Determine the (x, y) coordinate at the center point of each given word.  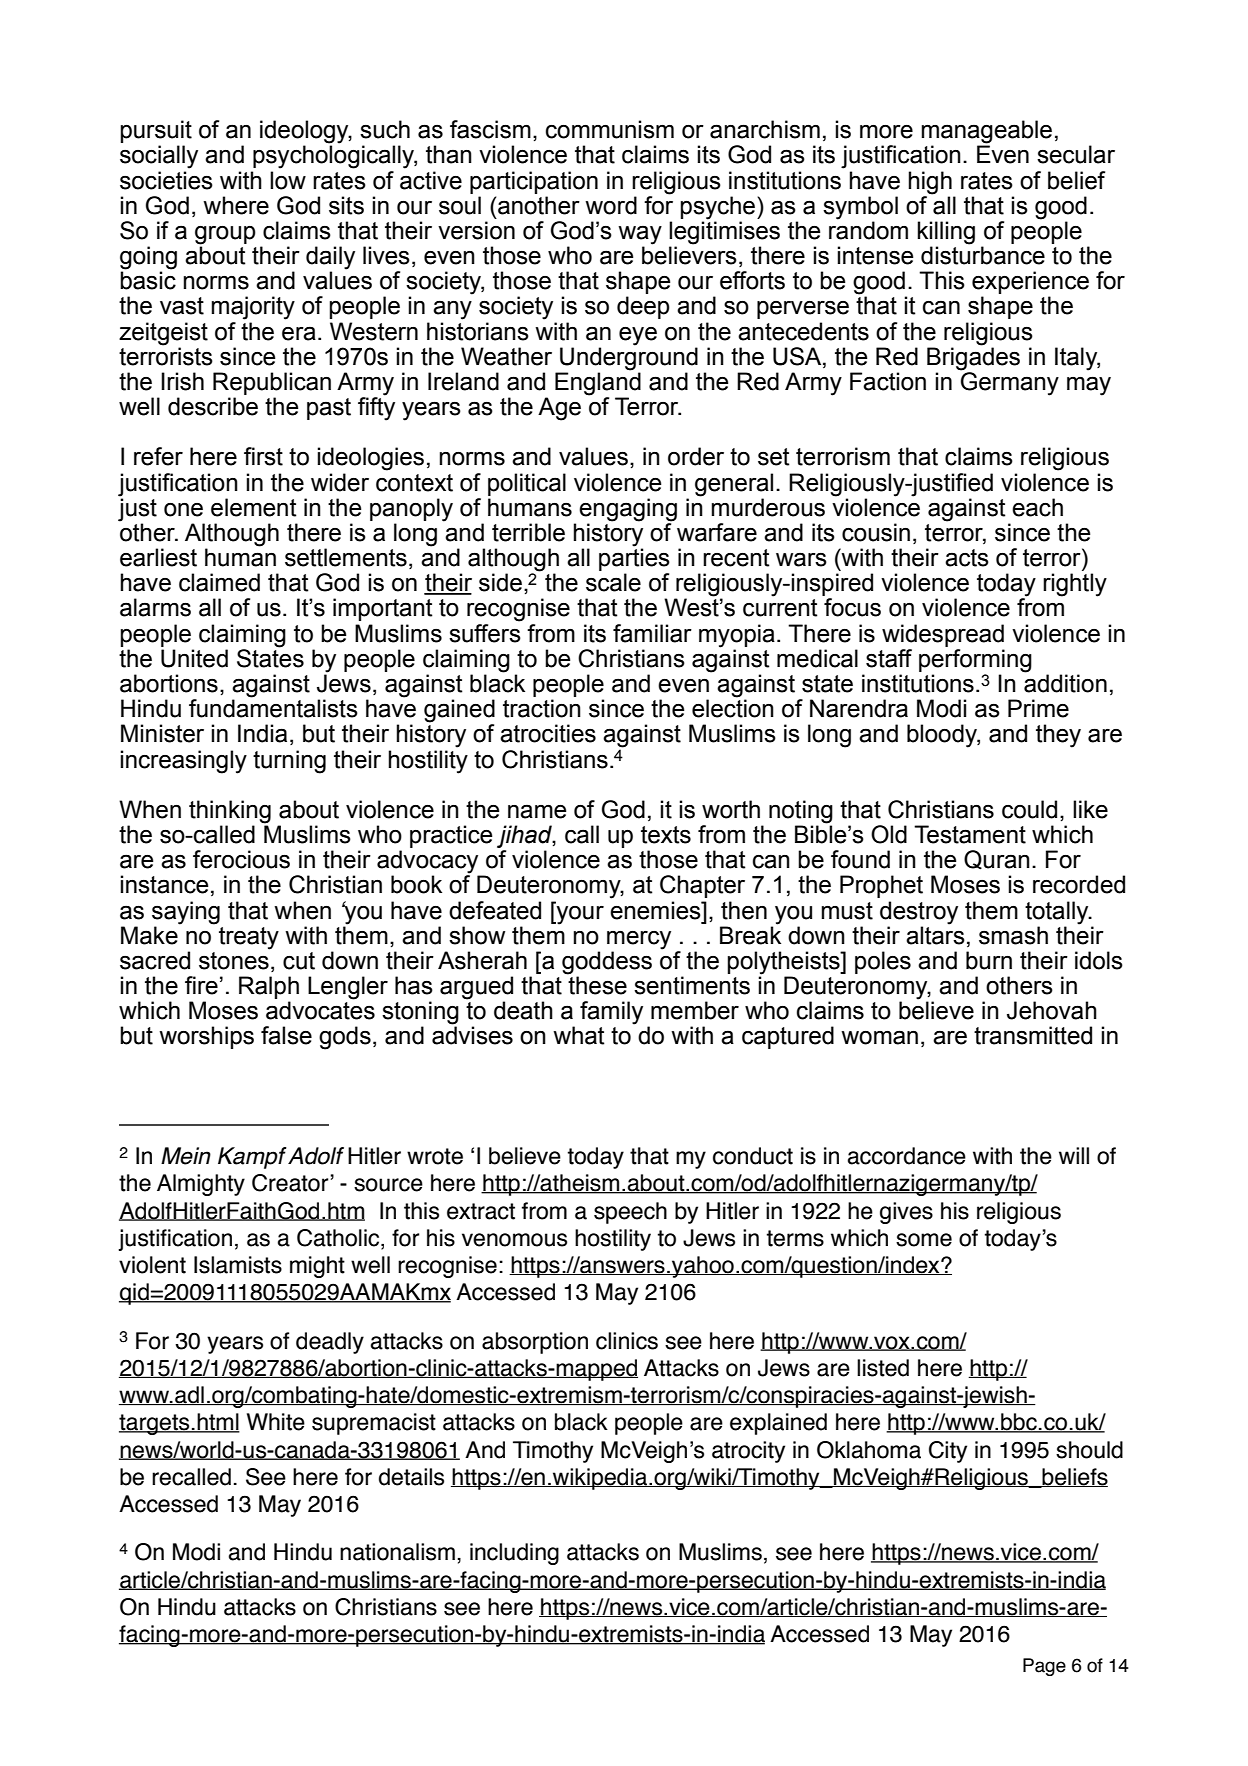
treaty (249, 938)
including (514, 1554)
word (611, 205)
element (254, 507)
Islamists (238, 1265)
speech (630, 1213)
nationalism (397, 1552)
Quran (997, 860)
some (924, 1240)
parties (634, 558)
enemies (656, 910)
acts (967, 558)
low (288, 180)
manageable (986, 133)
